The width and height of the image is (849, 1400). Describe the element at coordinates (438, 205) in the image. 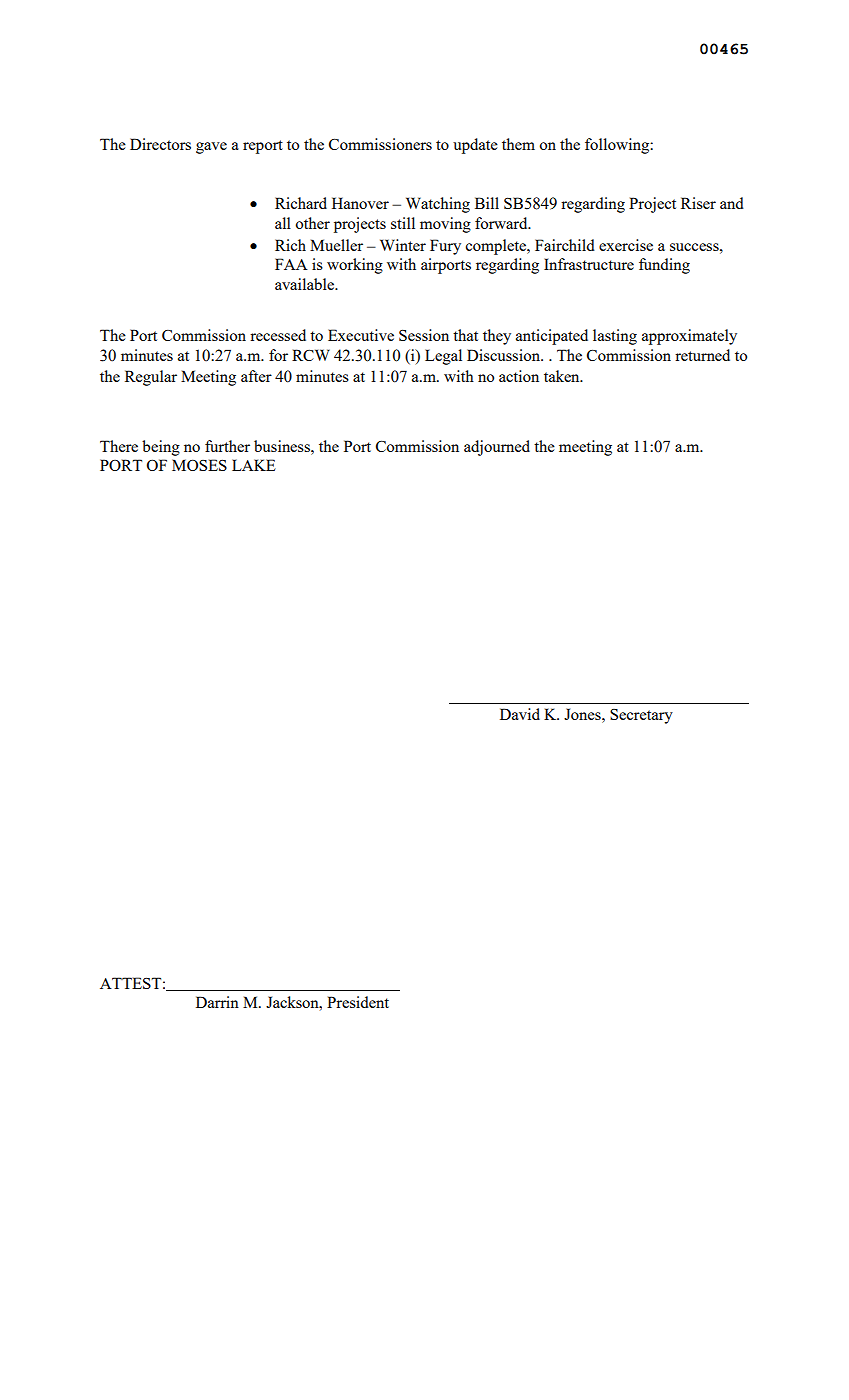

I see `Watching` at that location.
